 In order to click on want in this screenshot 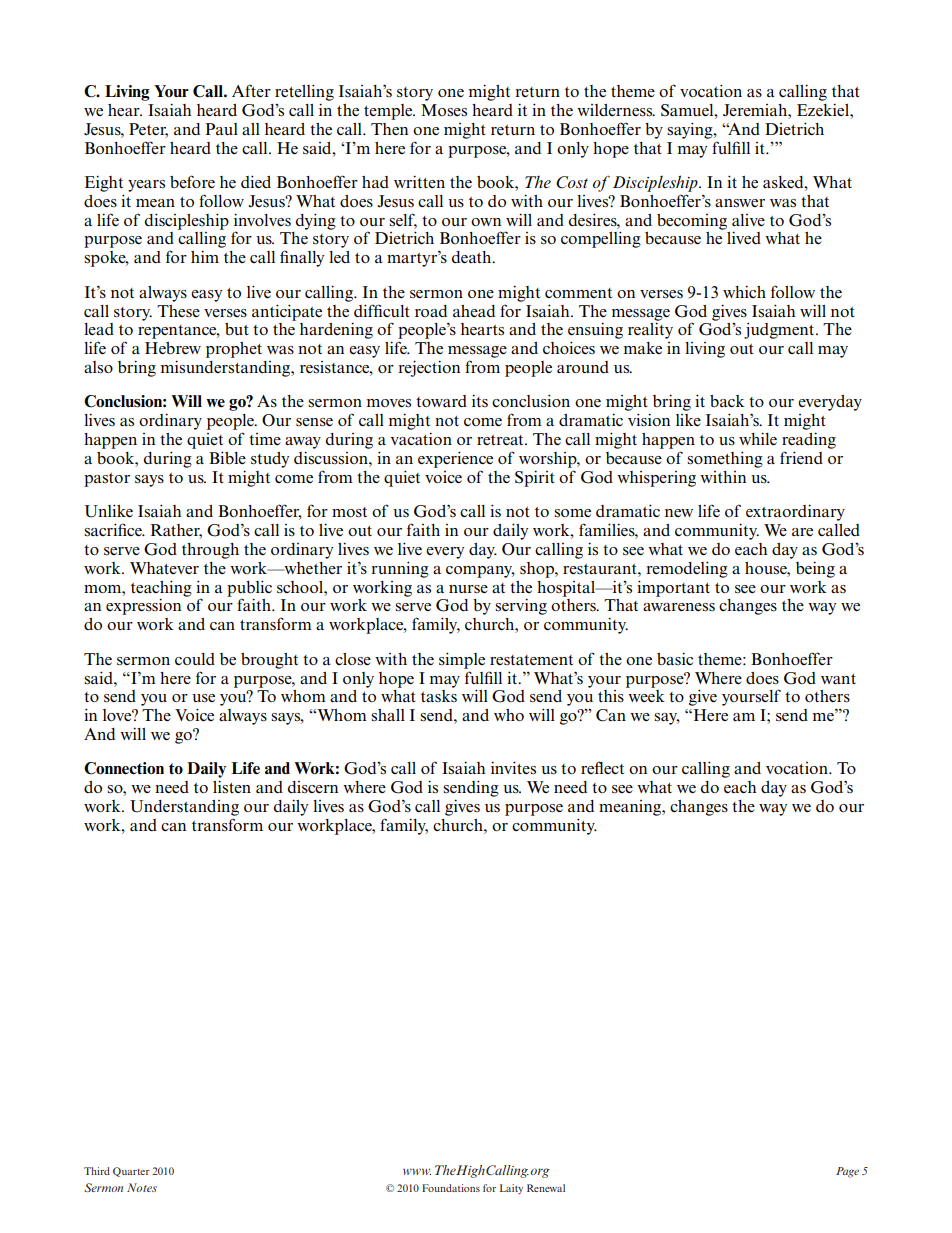, I will do `click(838, 679)`.
